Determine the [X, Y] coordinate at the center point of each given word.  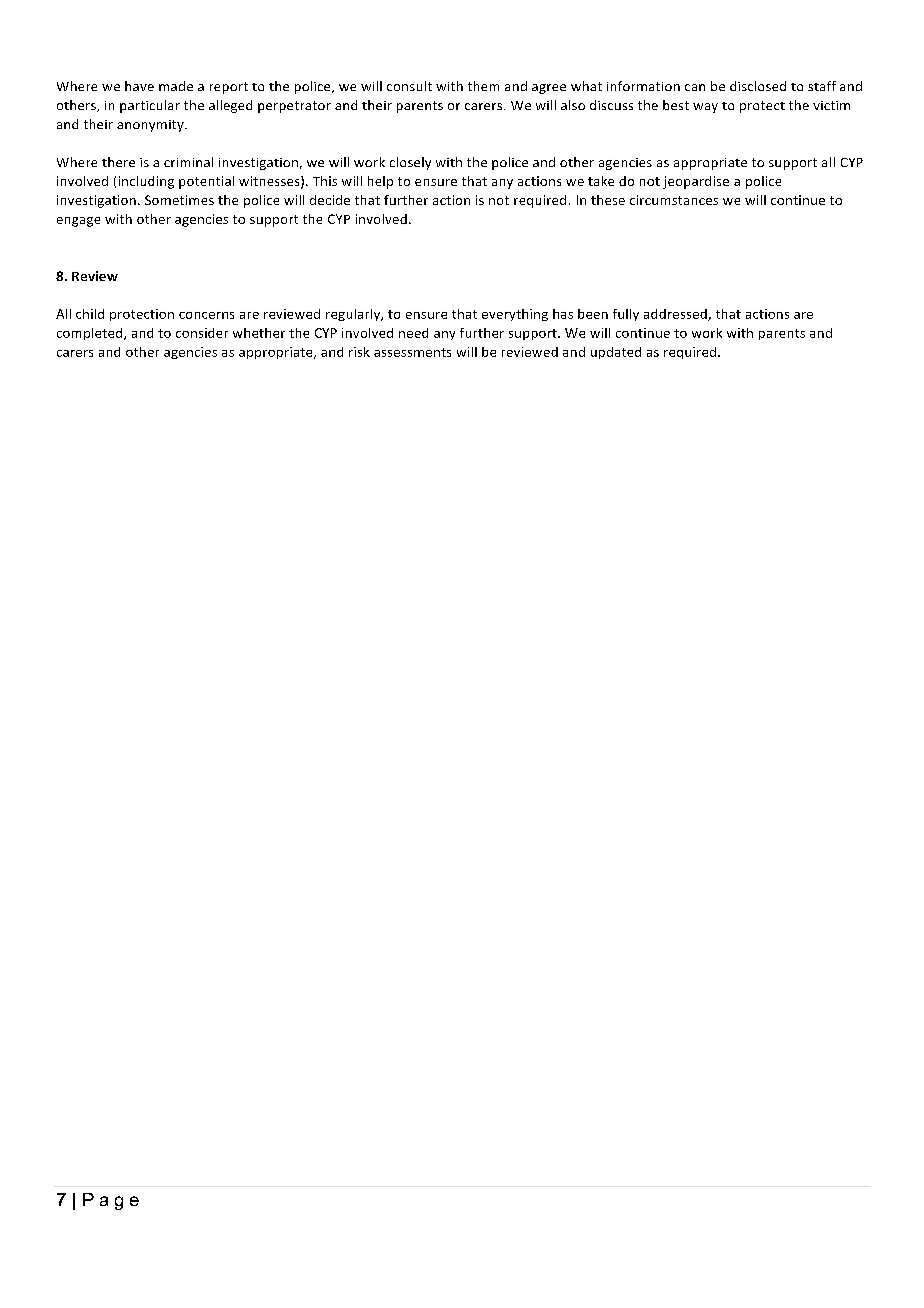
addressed [676, 315]
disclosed [758, 86]
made [176, 86]
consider [202, 333]
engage [78, 222]
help [380, 182]
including [146, 182]
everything [515, 315]
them [483, 86]
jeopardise [696, 182]
